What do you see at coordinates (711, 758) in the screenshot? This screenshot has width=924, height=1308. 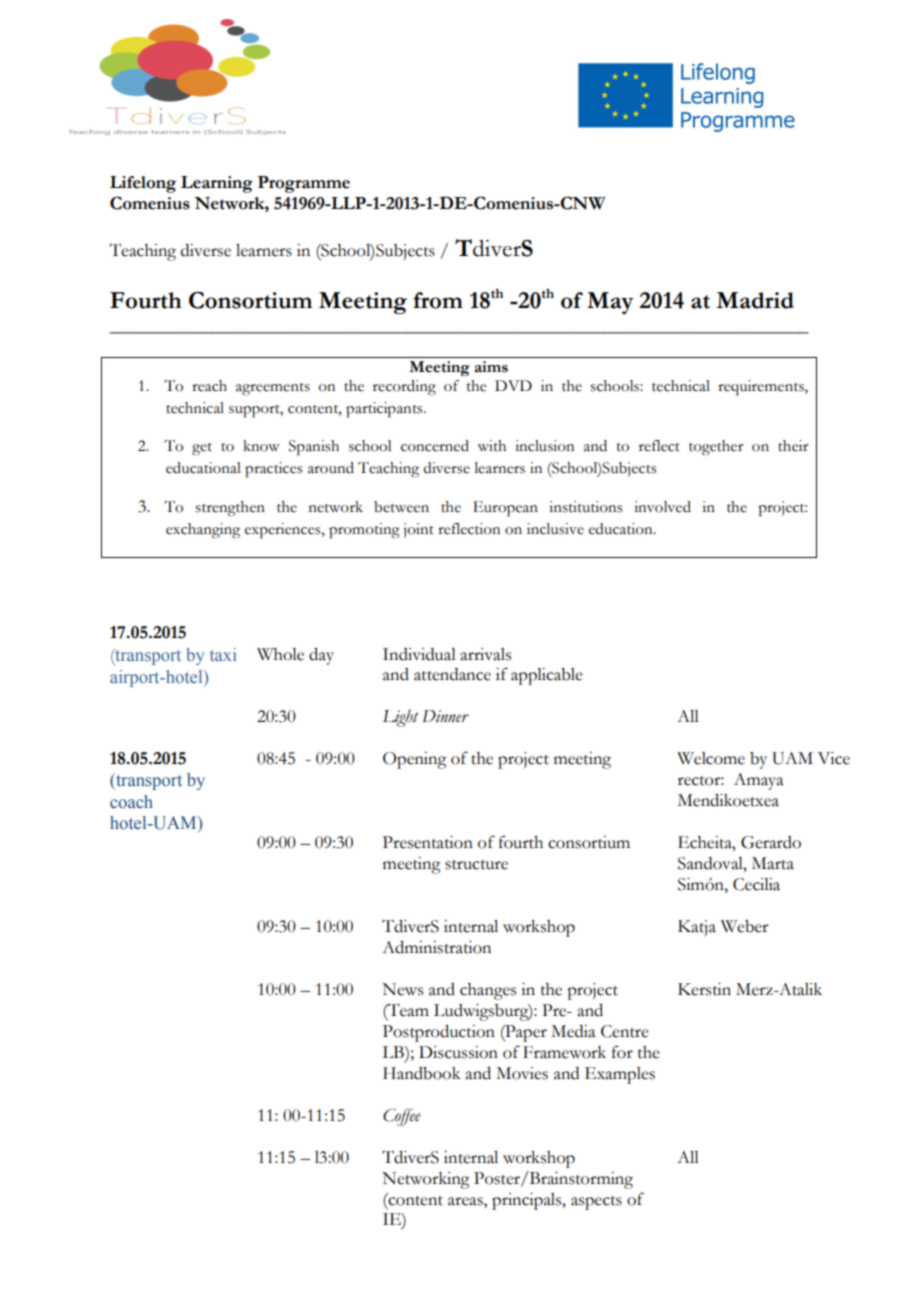 I see `Welcome` at bounding box center [711, 758].
